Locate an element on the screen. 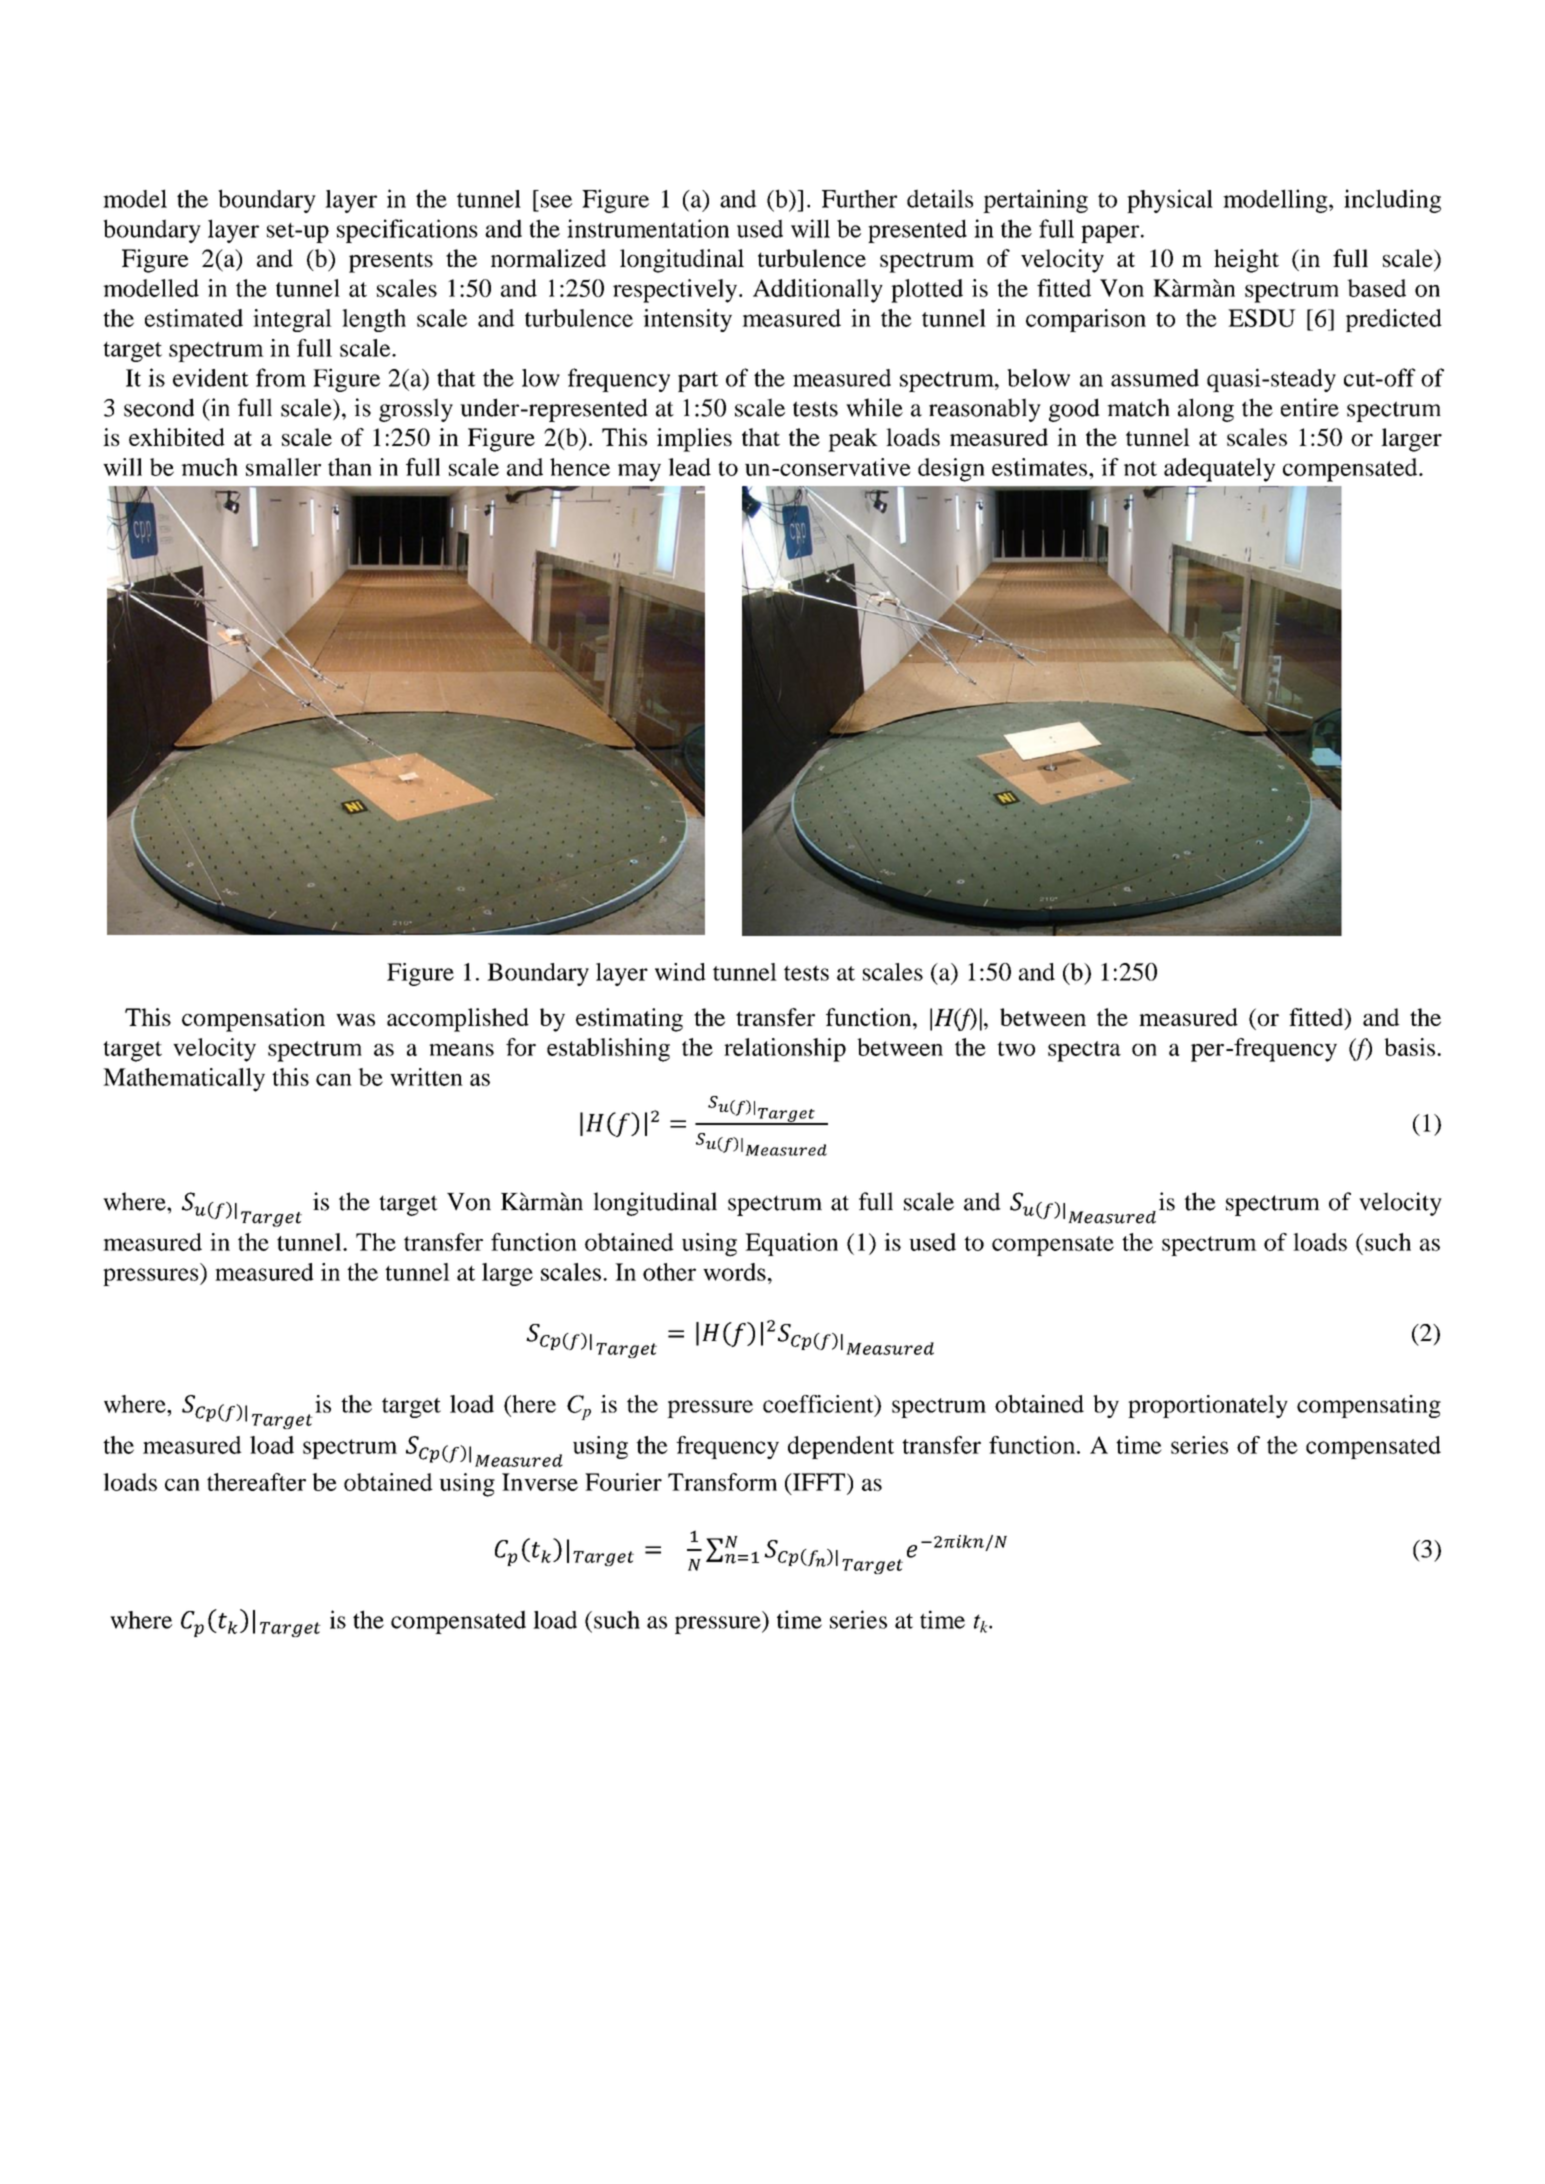 This screenshot has width=1545, height=2184. height is located at coordinates (1246, 261).
